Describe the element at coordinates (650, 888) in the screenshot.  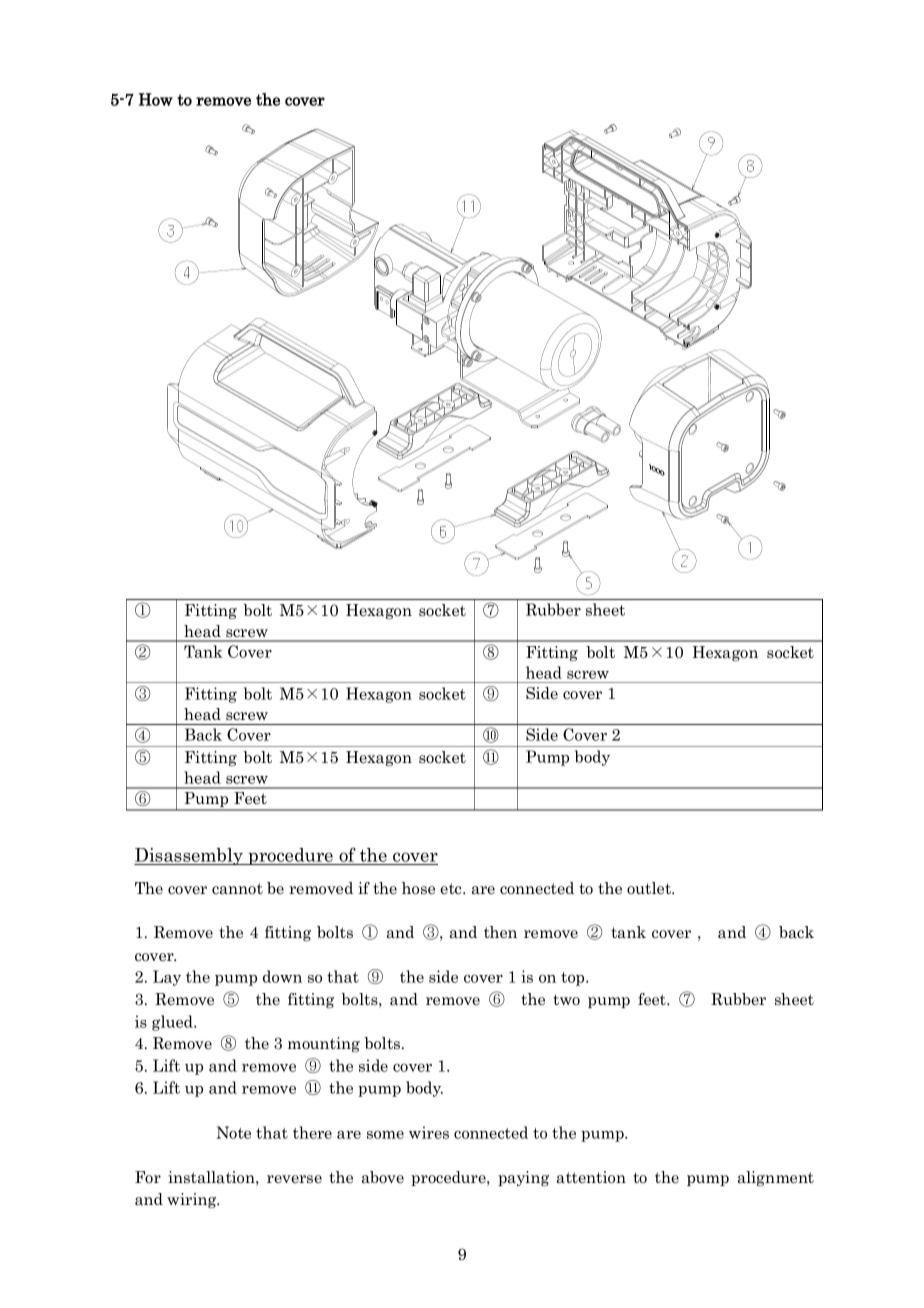
I see `outlet` at that location.
